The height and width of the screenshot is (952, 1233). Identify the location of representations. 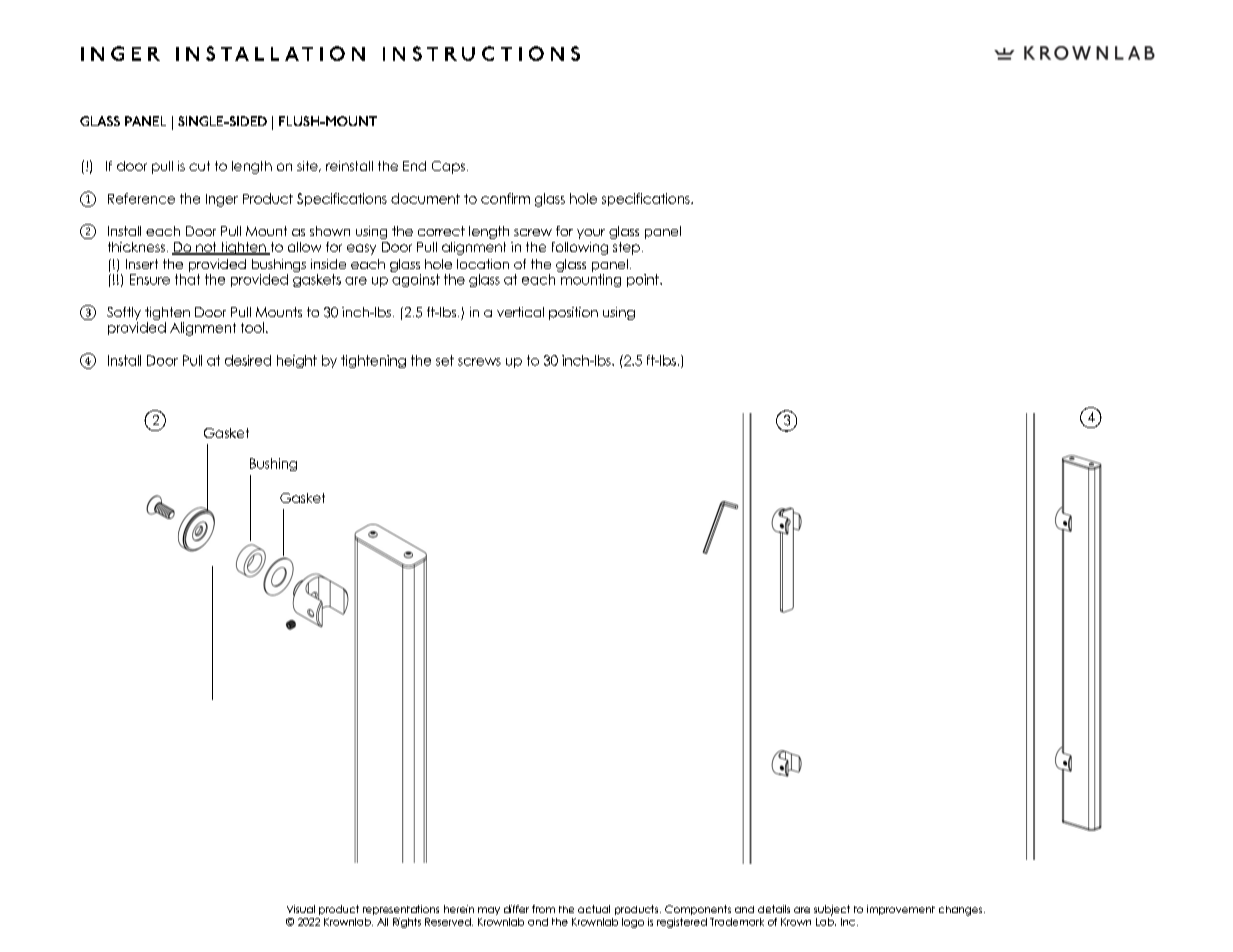
(401, 910).
